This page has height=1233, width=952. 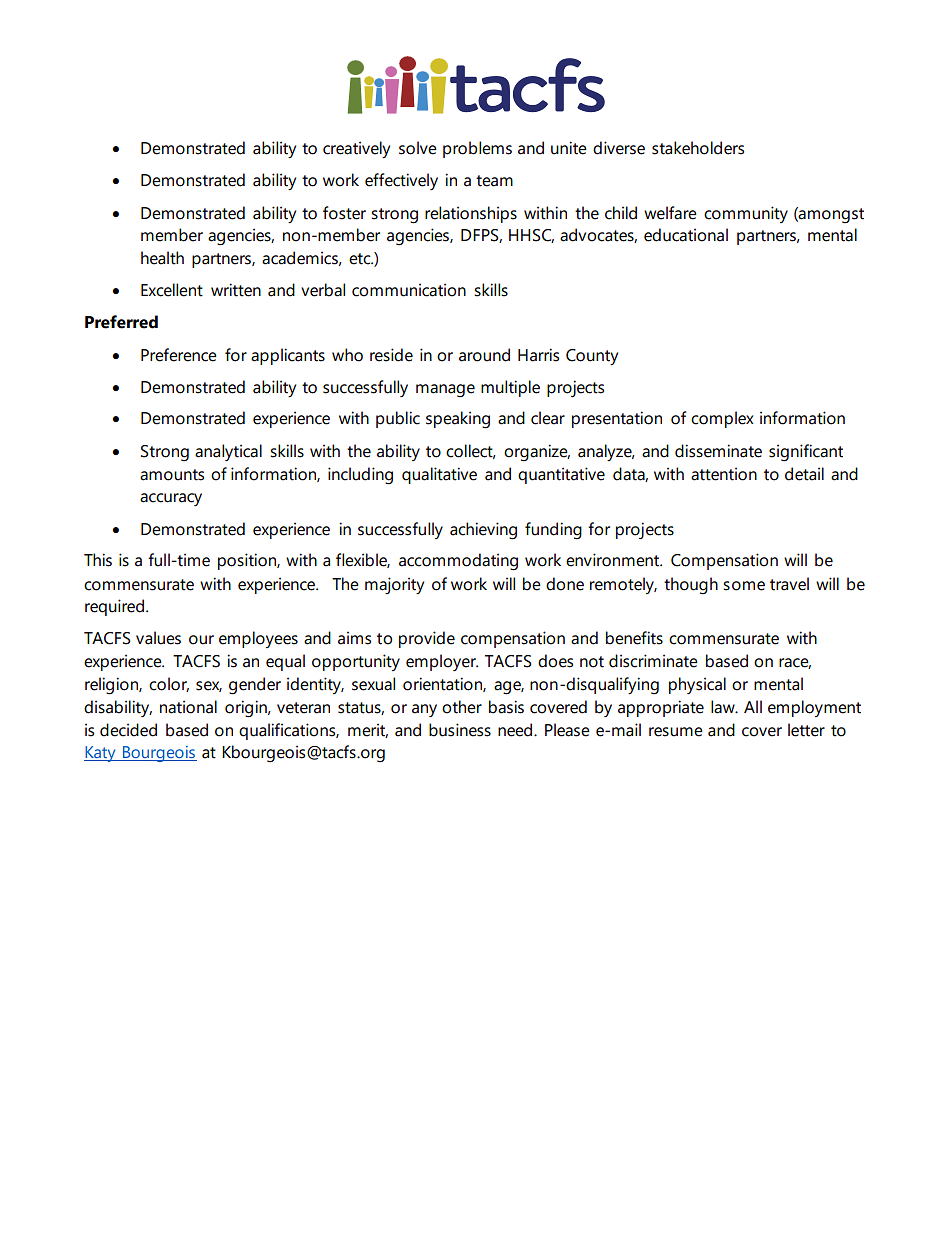 I want to click on decided, so click(x=128, y=730).
